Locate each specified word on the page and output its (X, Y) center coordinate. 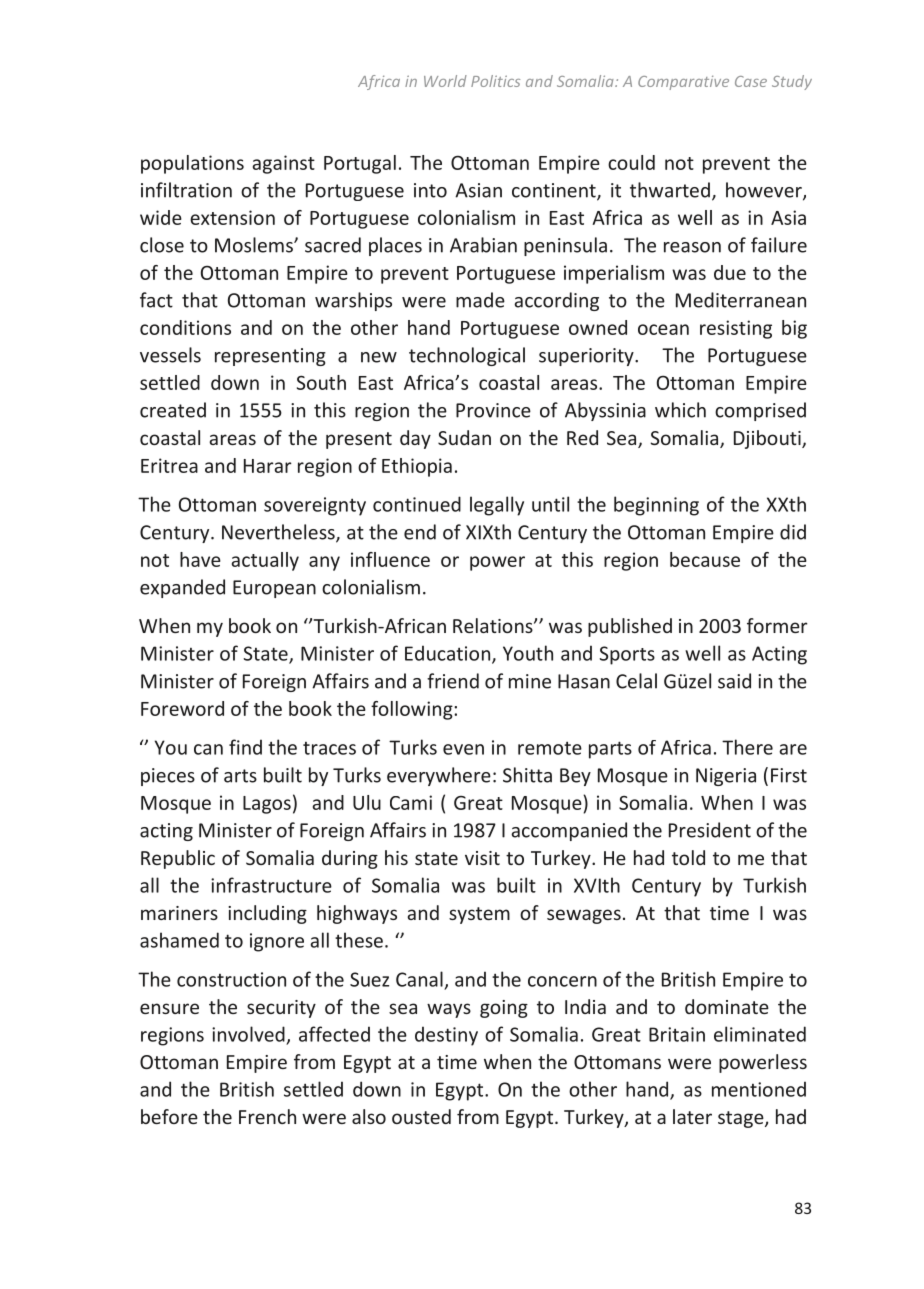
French (267, 1116)
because (705, 559)
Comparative (683, 83)
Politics (495, 81)
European (274, 589)
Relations (494, 625)
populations (192, 164)
